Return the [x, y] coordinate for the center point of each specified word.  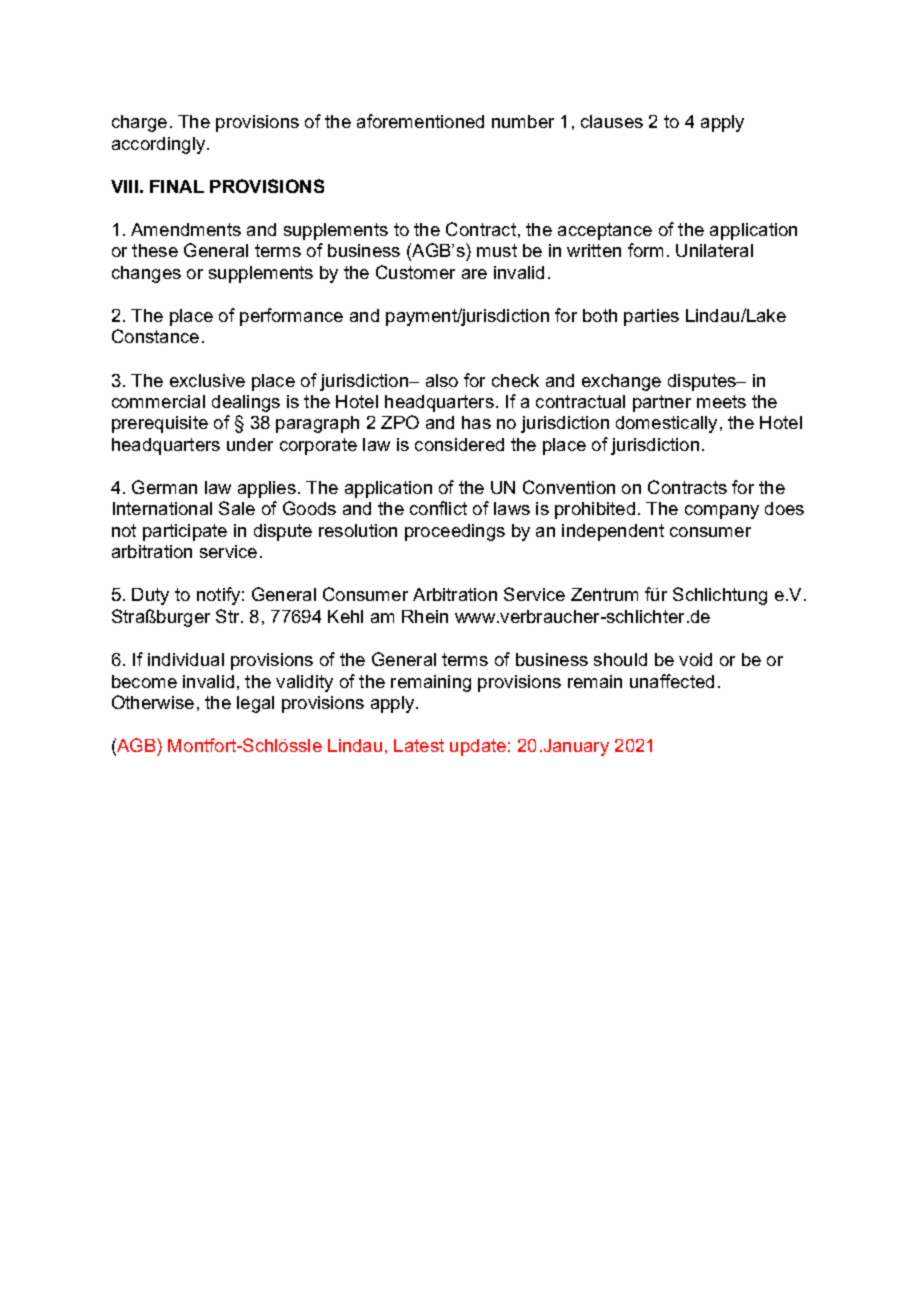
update [478, 747]
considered [459, 444]
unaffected [672, 681]
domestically [666, 424]
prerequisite [160, 424]
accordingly [158, 145]
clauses [612, 121]
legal [255, 704]
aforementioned [420, 121]
